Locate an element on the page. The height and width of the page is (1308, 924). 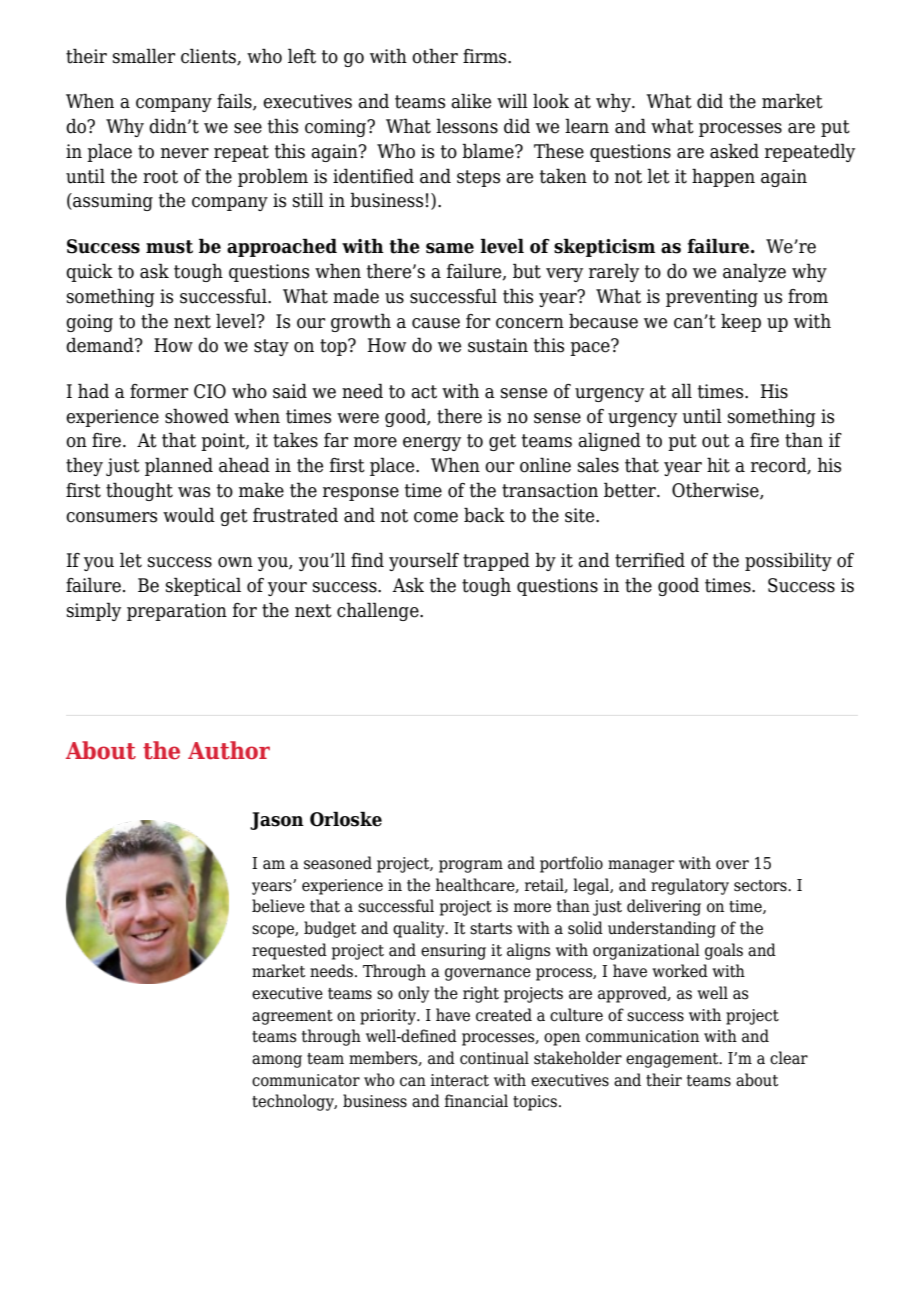
among is located at coordinates (277, 1061).
